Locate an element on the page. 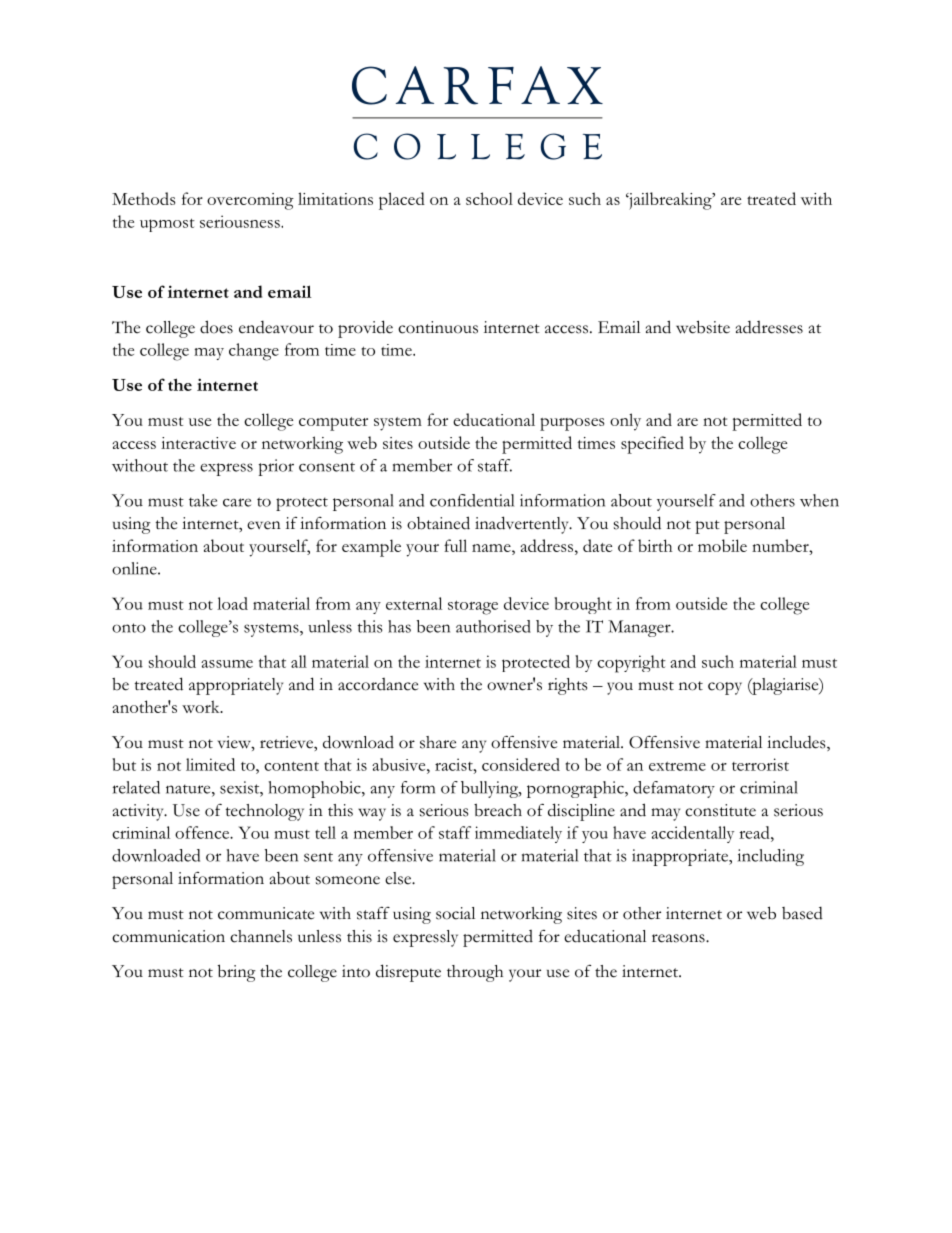  specified is located at coordinates (652, 445).
